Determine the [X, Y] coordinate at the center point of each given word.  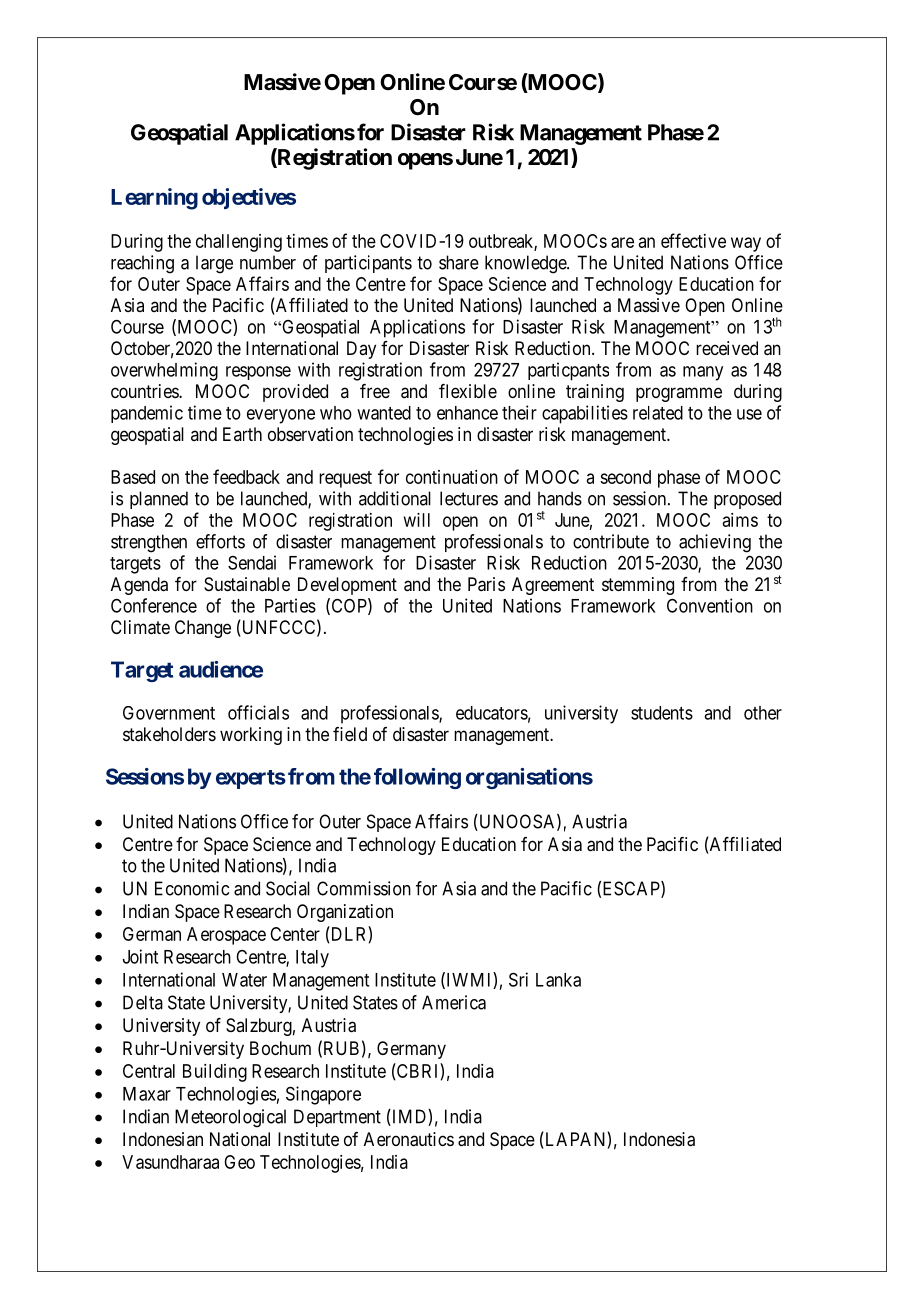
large [214, 264]
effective [693, 240]
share [459, 262]
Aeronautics [409, 1139]
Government [169, 713]
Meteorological [230, 1118]
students [662, 713]
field [350, 734]
